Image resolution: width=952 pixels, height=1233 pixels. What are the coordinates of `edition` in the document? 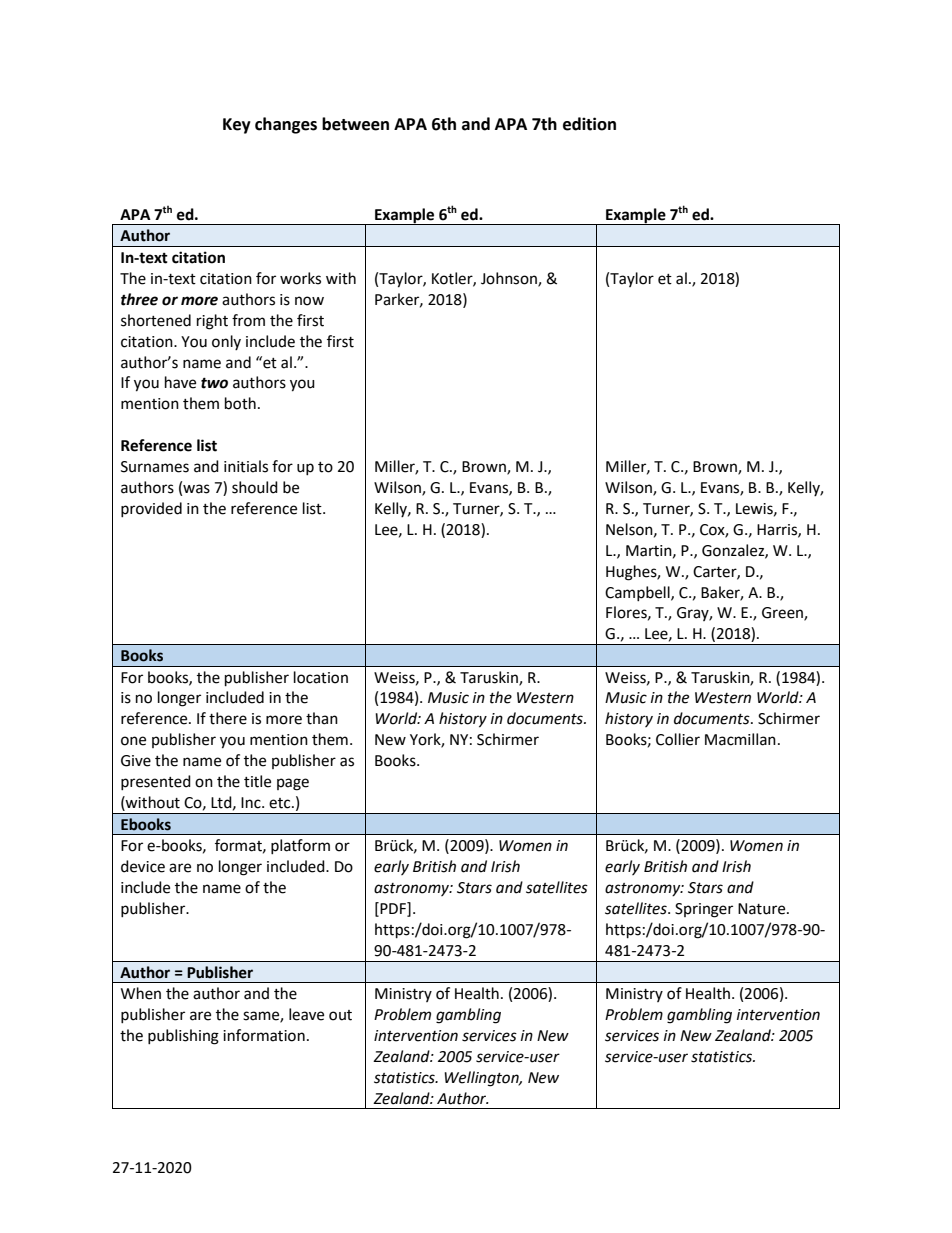 It's located at (589, 124).
